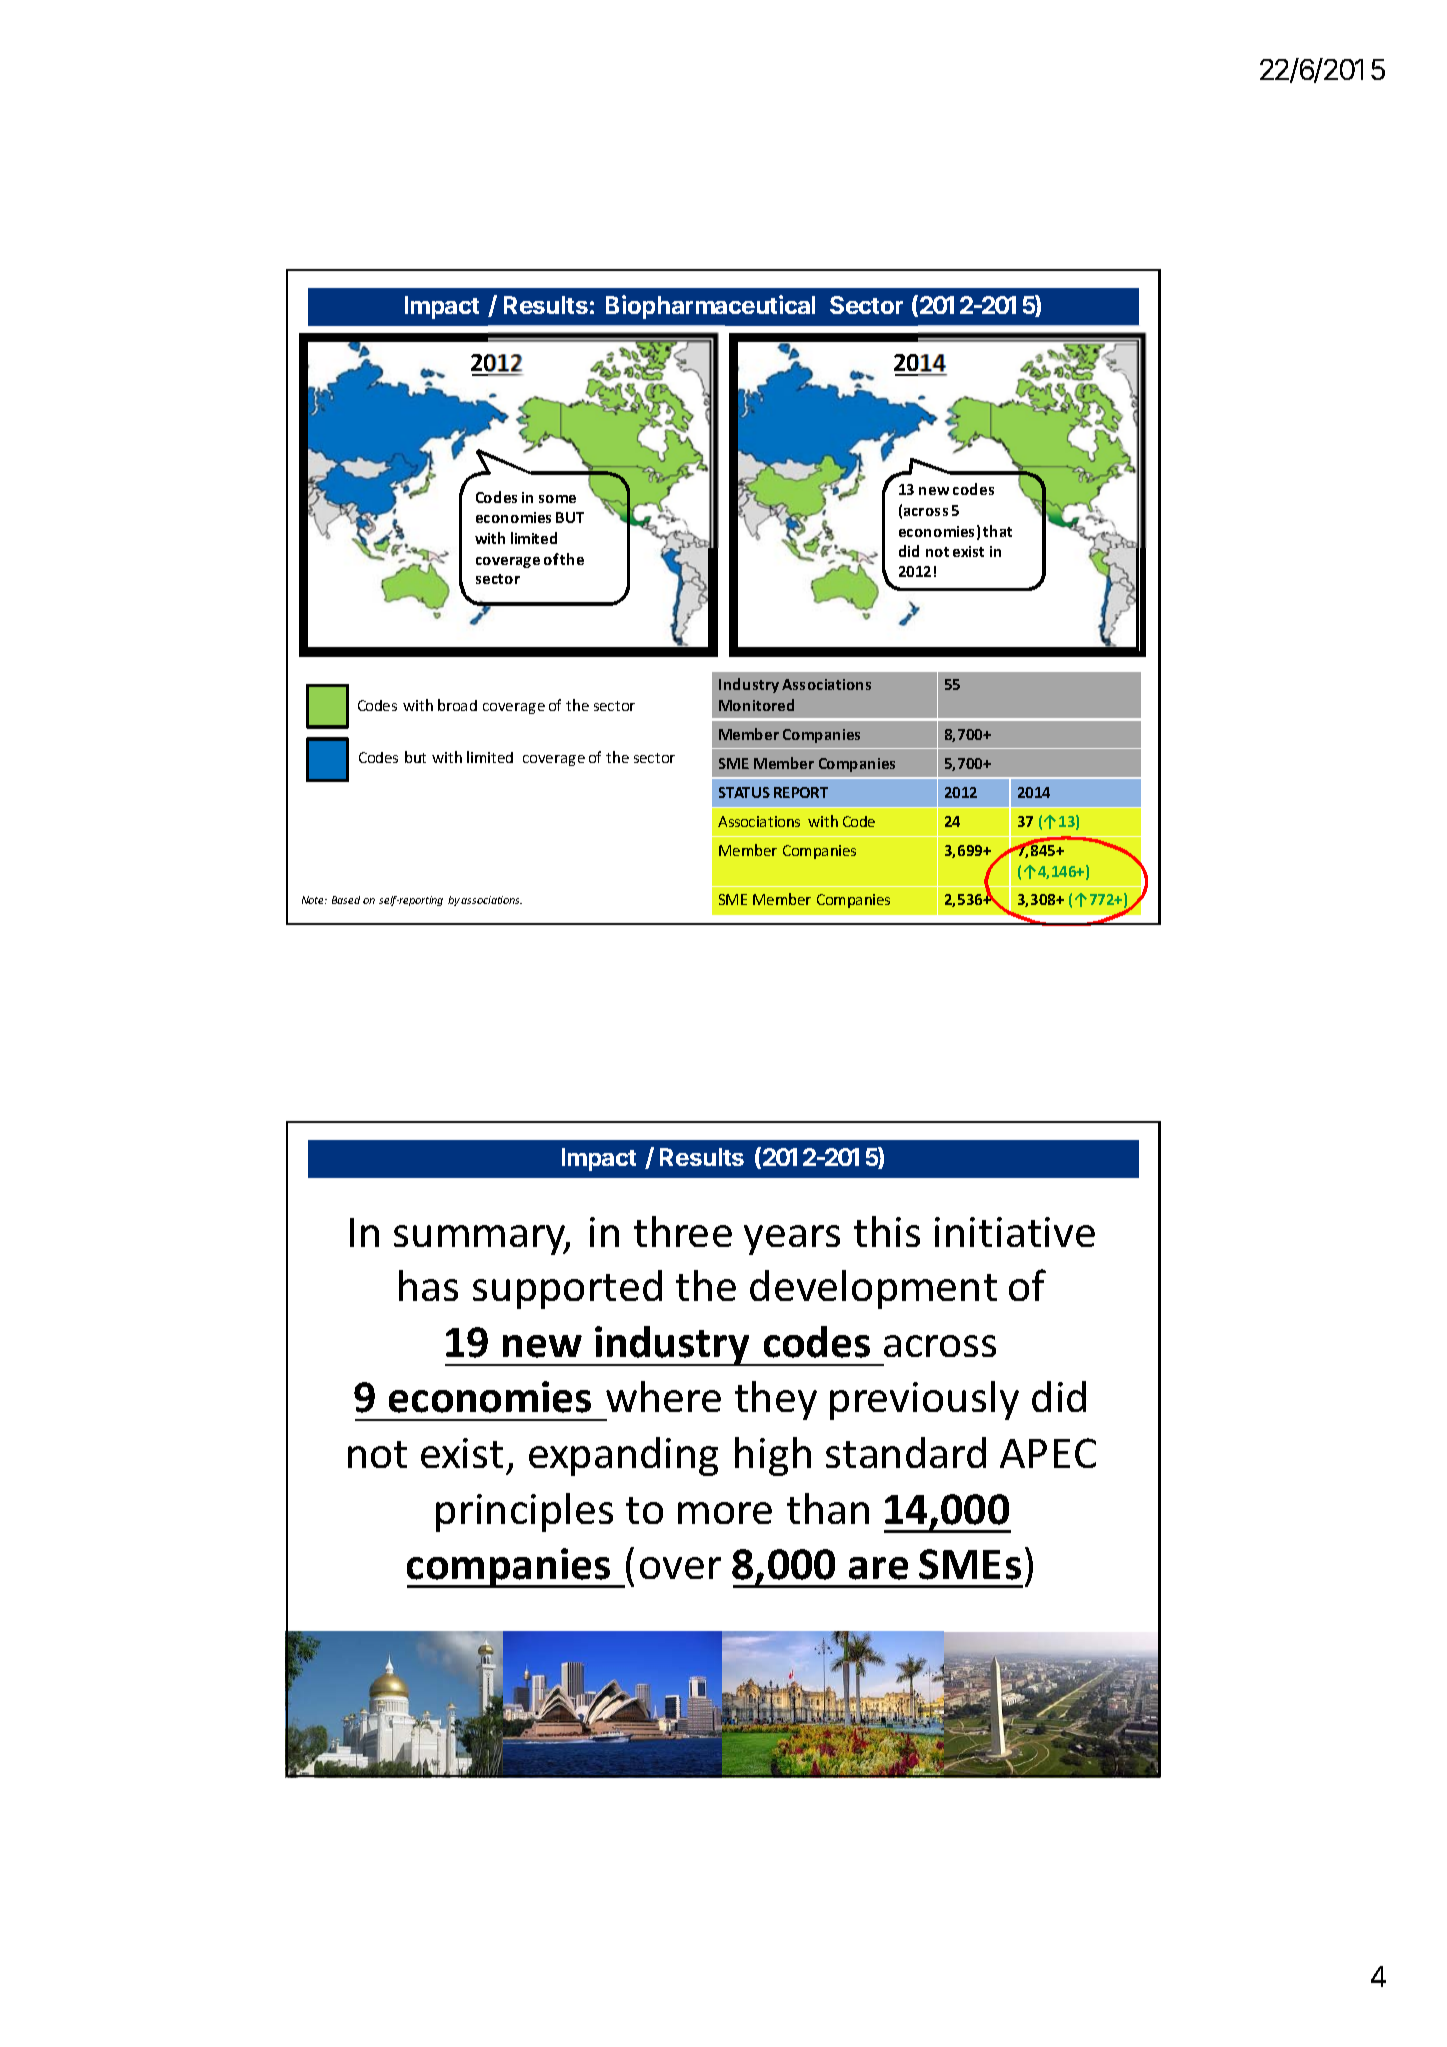  Describe the element at coordinates (756, 705) in the screenshot. I see `Monitored` at that location.
